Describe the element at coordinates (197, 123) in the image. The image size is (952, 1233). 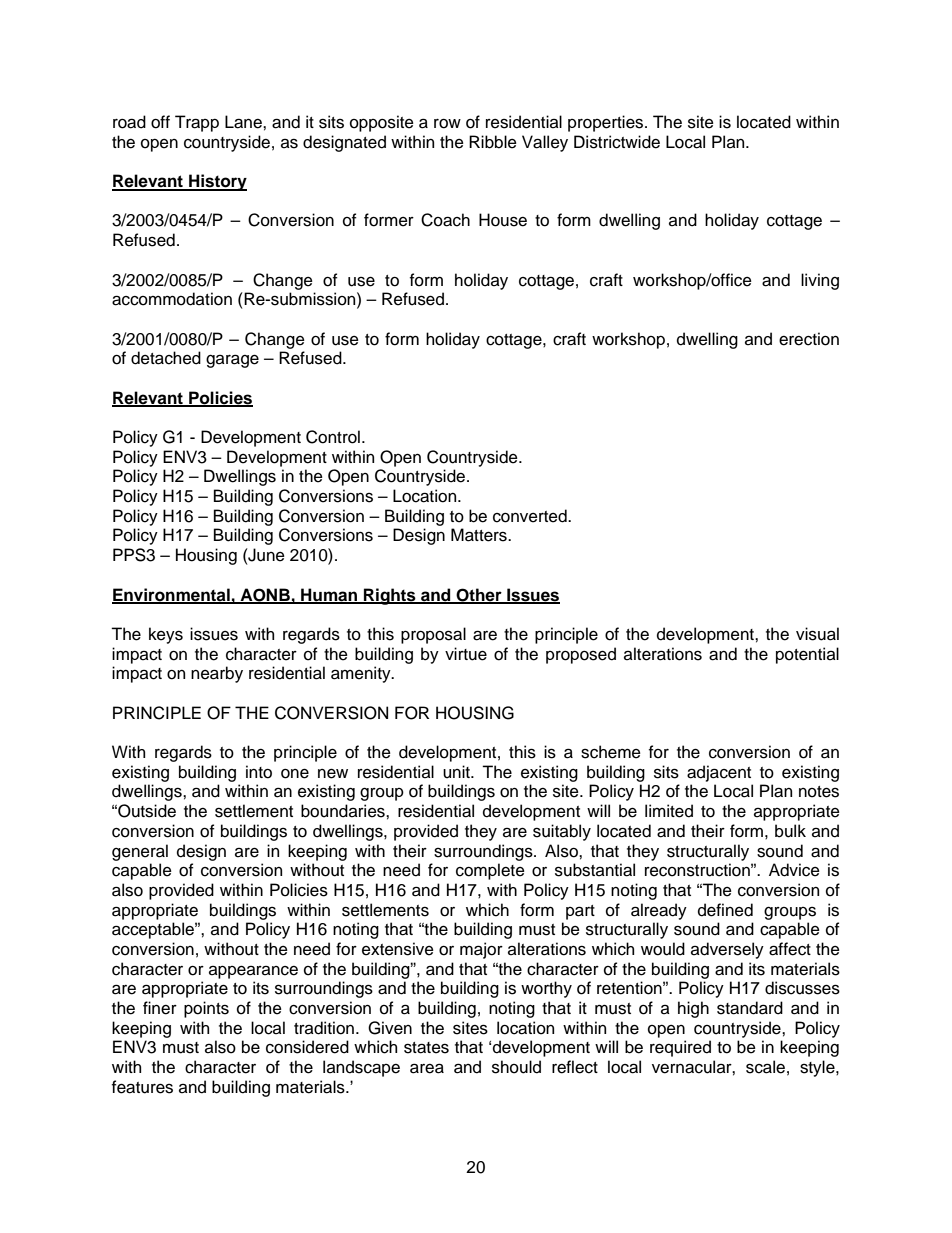
I see `Trapp` at that location.
